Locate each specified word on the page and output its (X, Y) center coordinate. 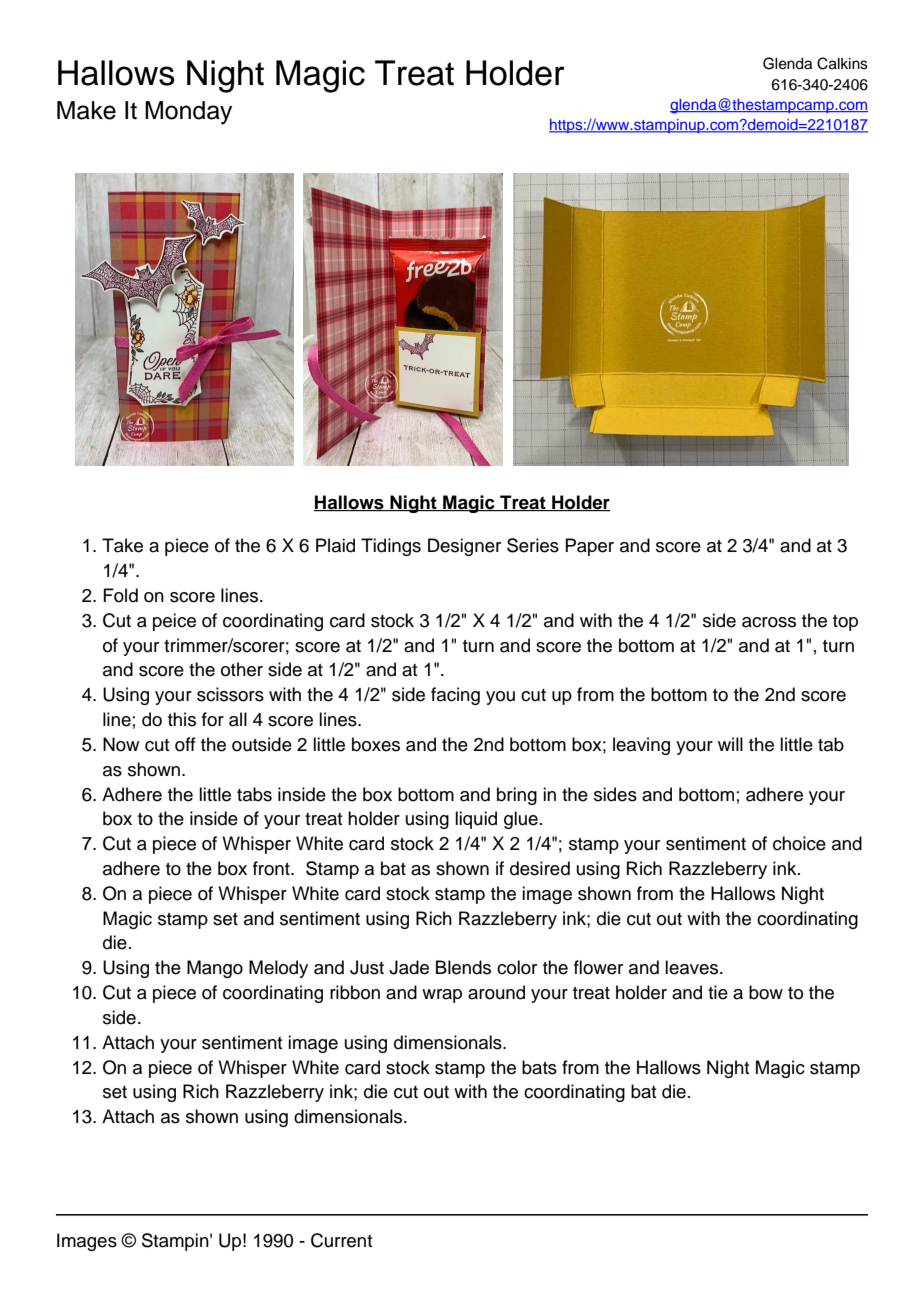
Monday (188, 113)
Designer (464, 547)
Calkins (842, 63)
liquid (476, 820)
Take (122, 545)
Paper (589, 547)
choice (799, 843)
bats (539, 1067)
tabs (254, 794)
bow (766, 992)
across (769, 622)
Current (342, 1240)
